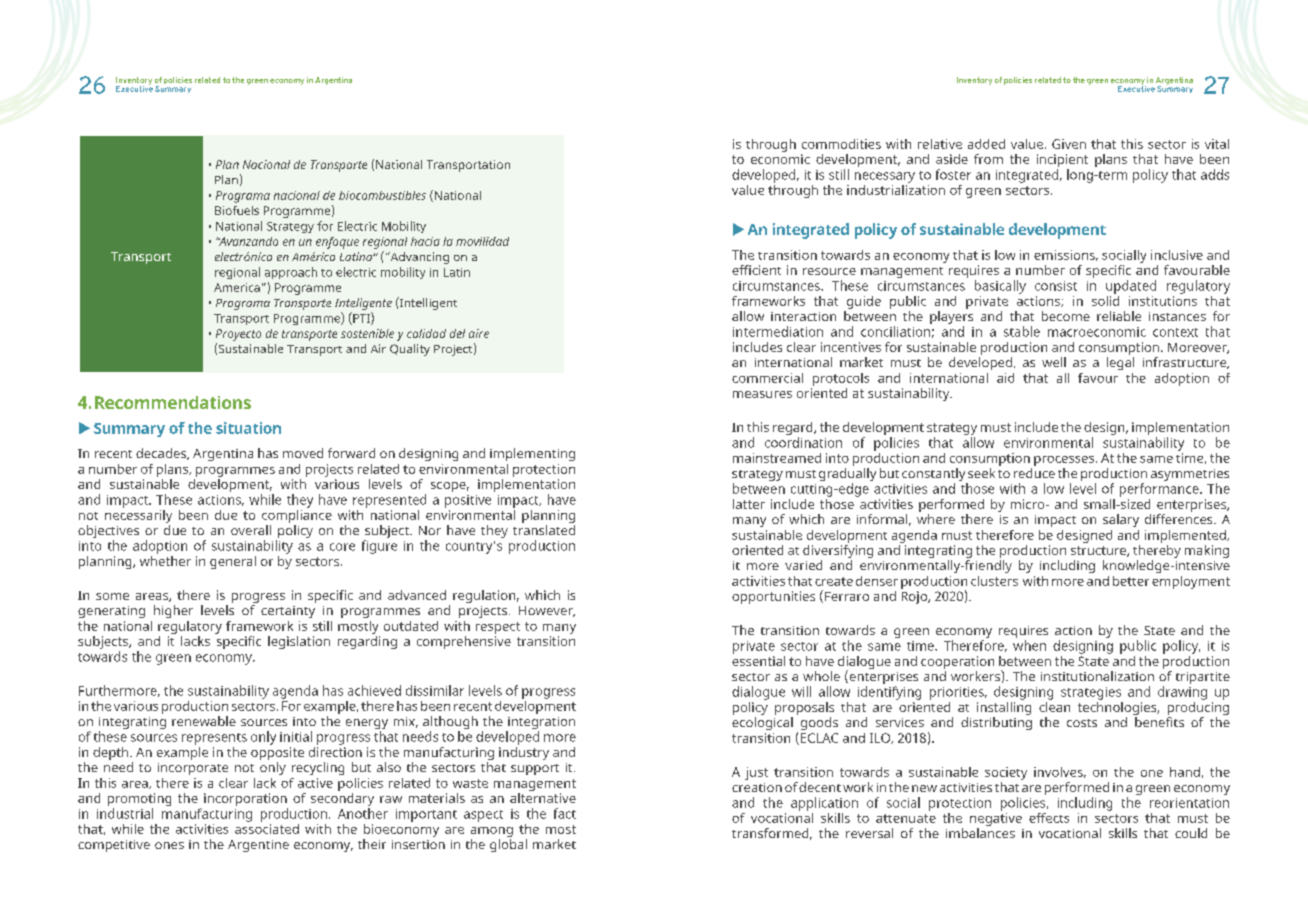  I want to click on approach, so click(291, 273).
